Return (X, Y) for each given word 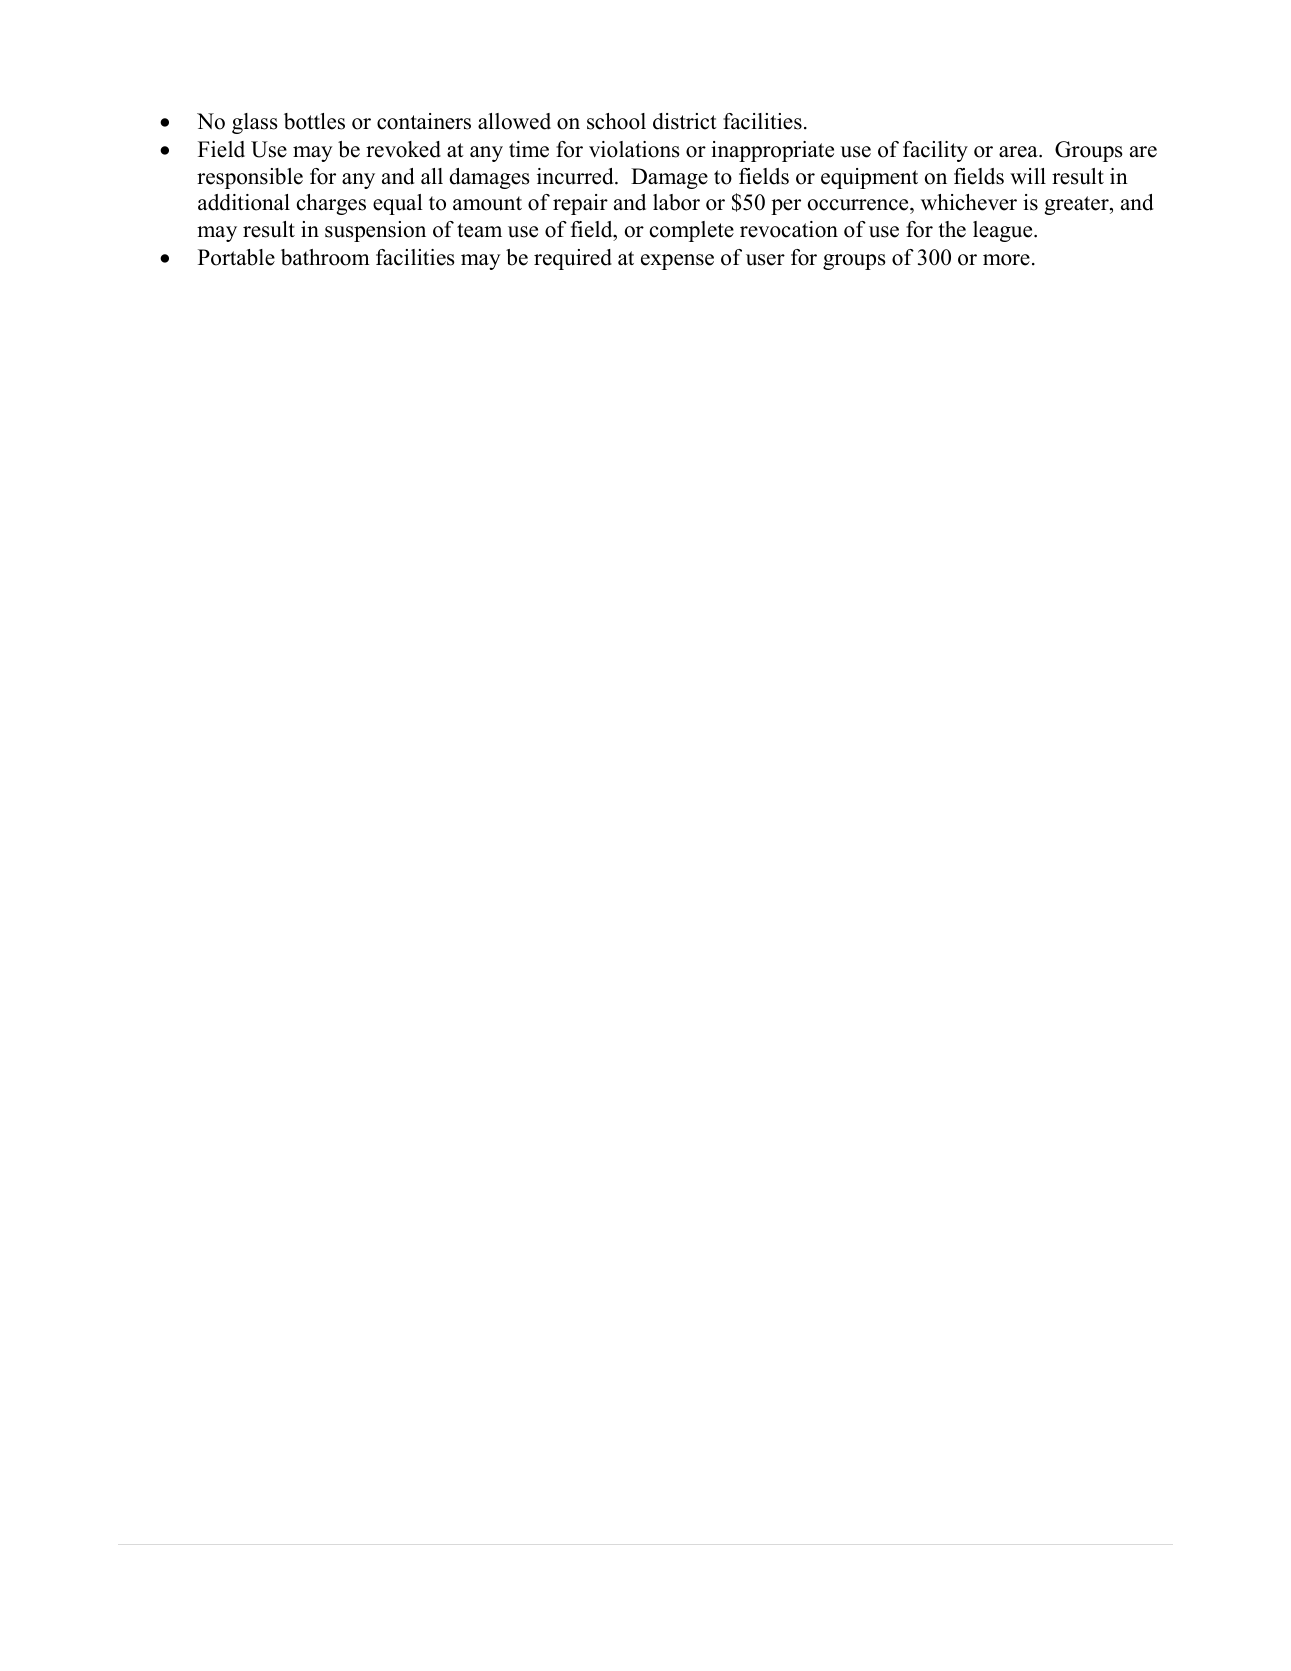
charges (331, 204)
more (1006, 260)
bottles (314, 121)
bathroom (325, 257)
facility (935, 151)
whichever (969, 202)
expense (677, 262)
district (685, 121)
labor (676, 202)
